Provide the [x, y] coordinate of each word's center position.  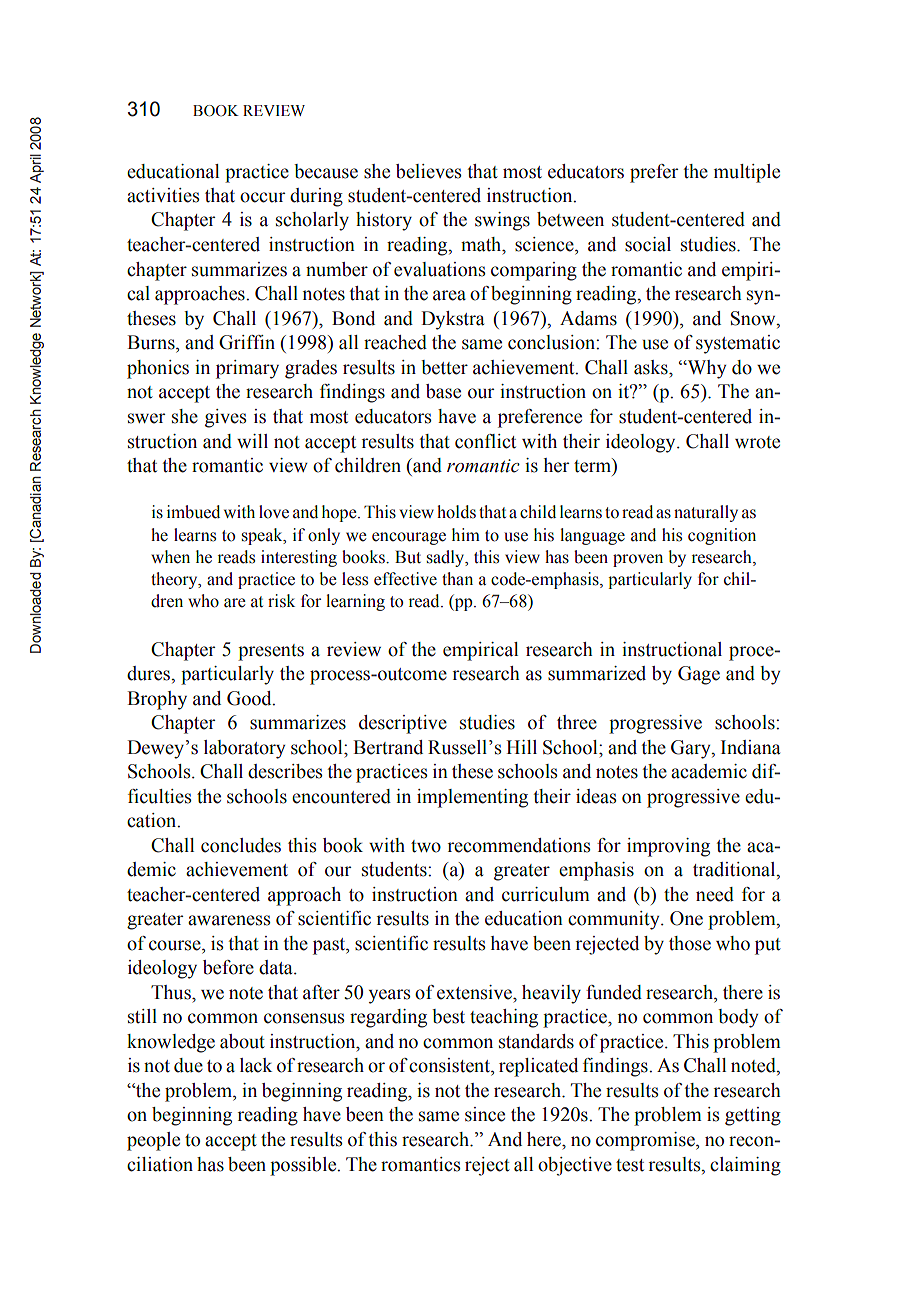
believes [429, 171]
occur [262, 197]
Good [250, 698]
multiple [747, 173]
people [153, 1141]
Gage [699, 675]
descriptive [403, 724]
